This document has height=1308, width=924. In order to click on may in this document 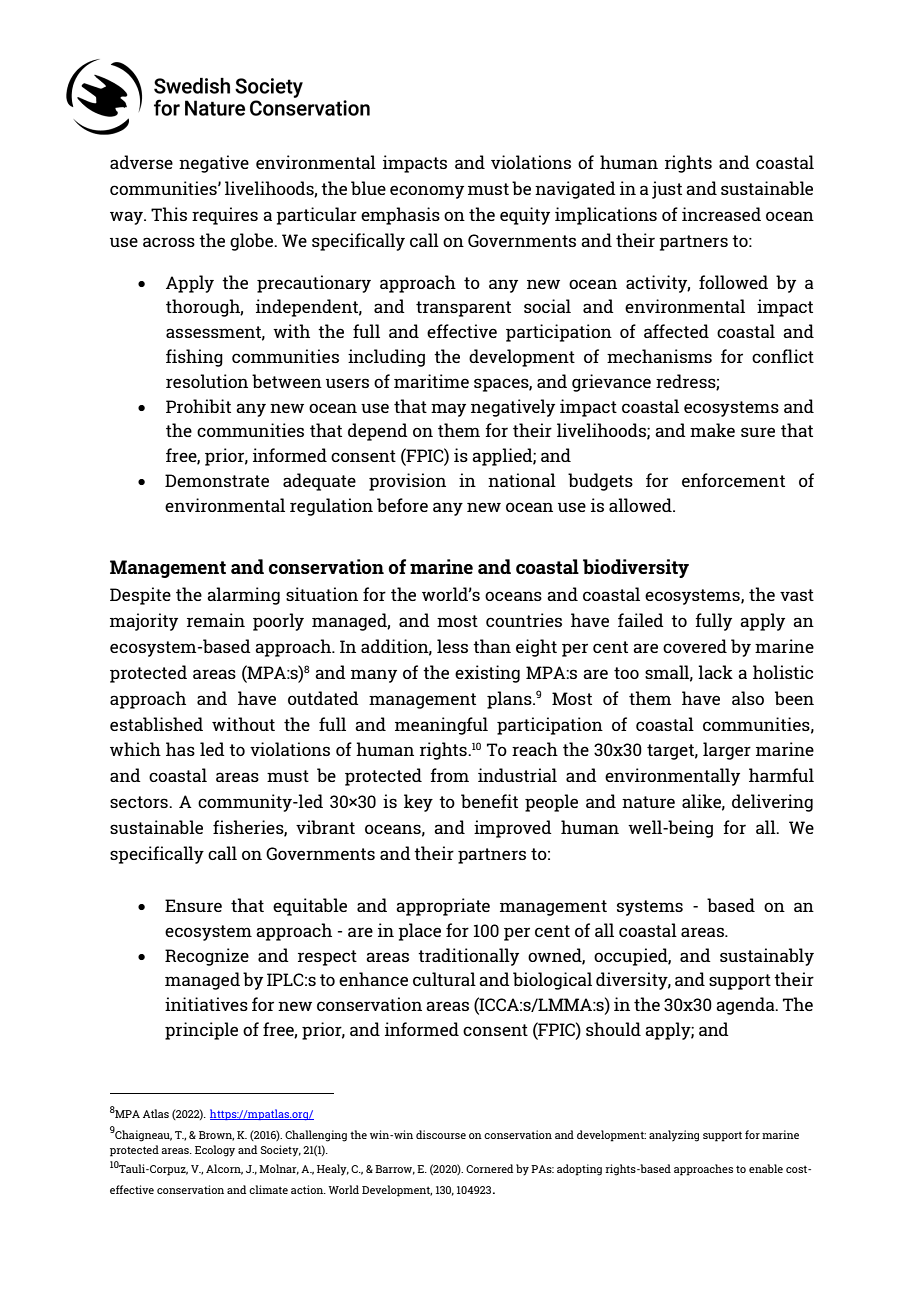, I will do `click(448, 410)`.
